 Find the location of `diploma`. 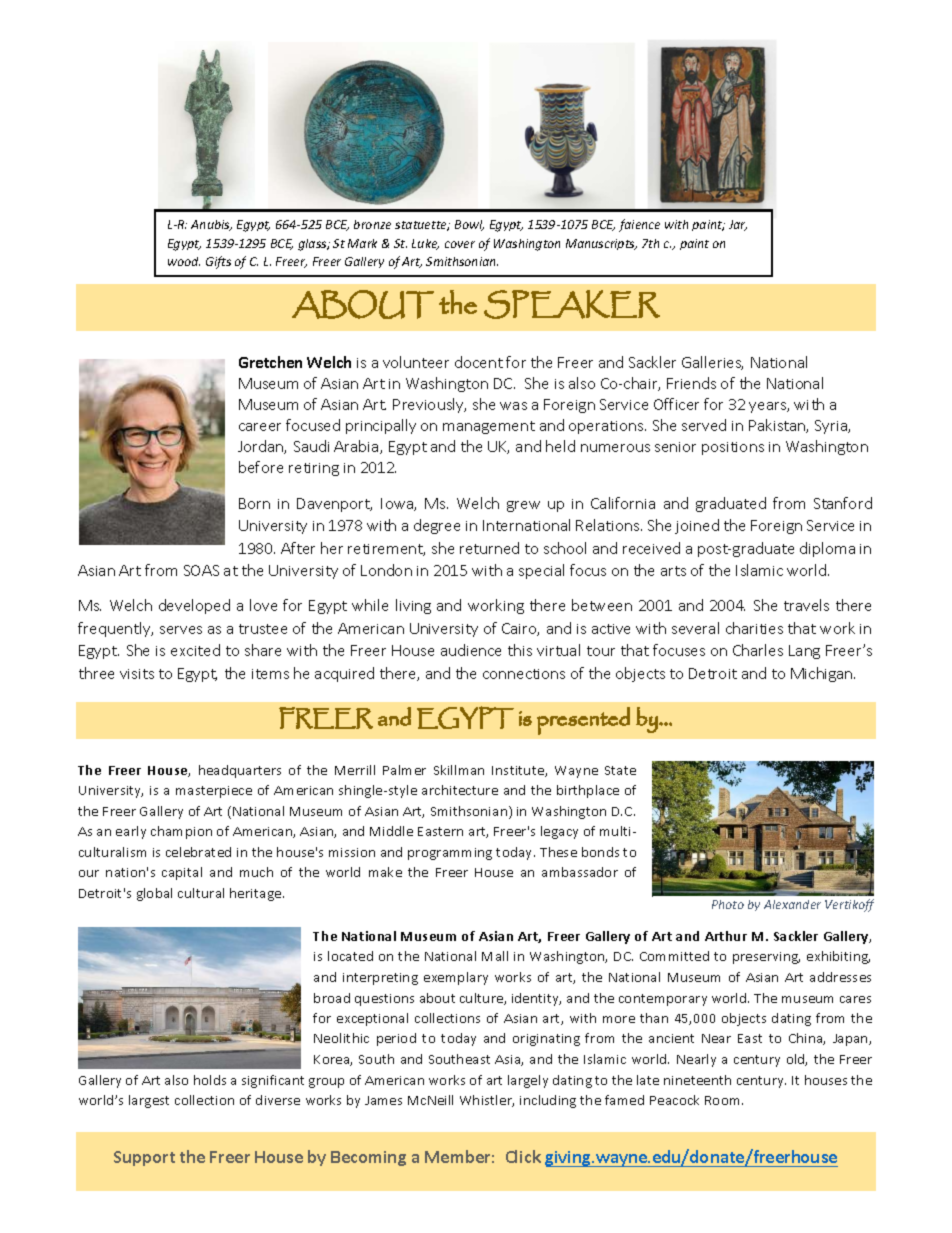

diploma is located at coordinates (827, 549).
